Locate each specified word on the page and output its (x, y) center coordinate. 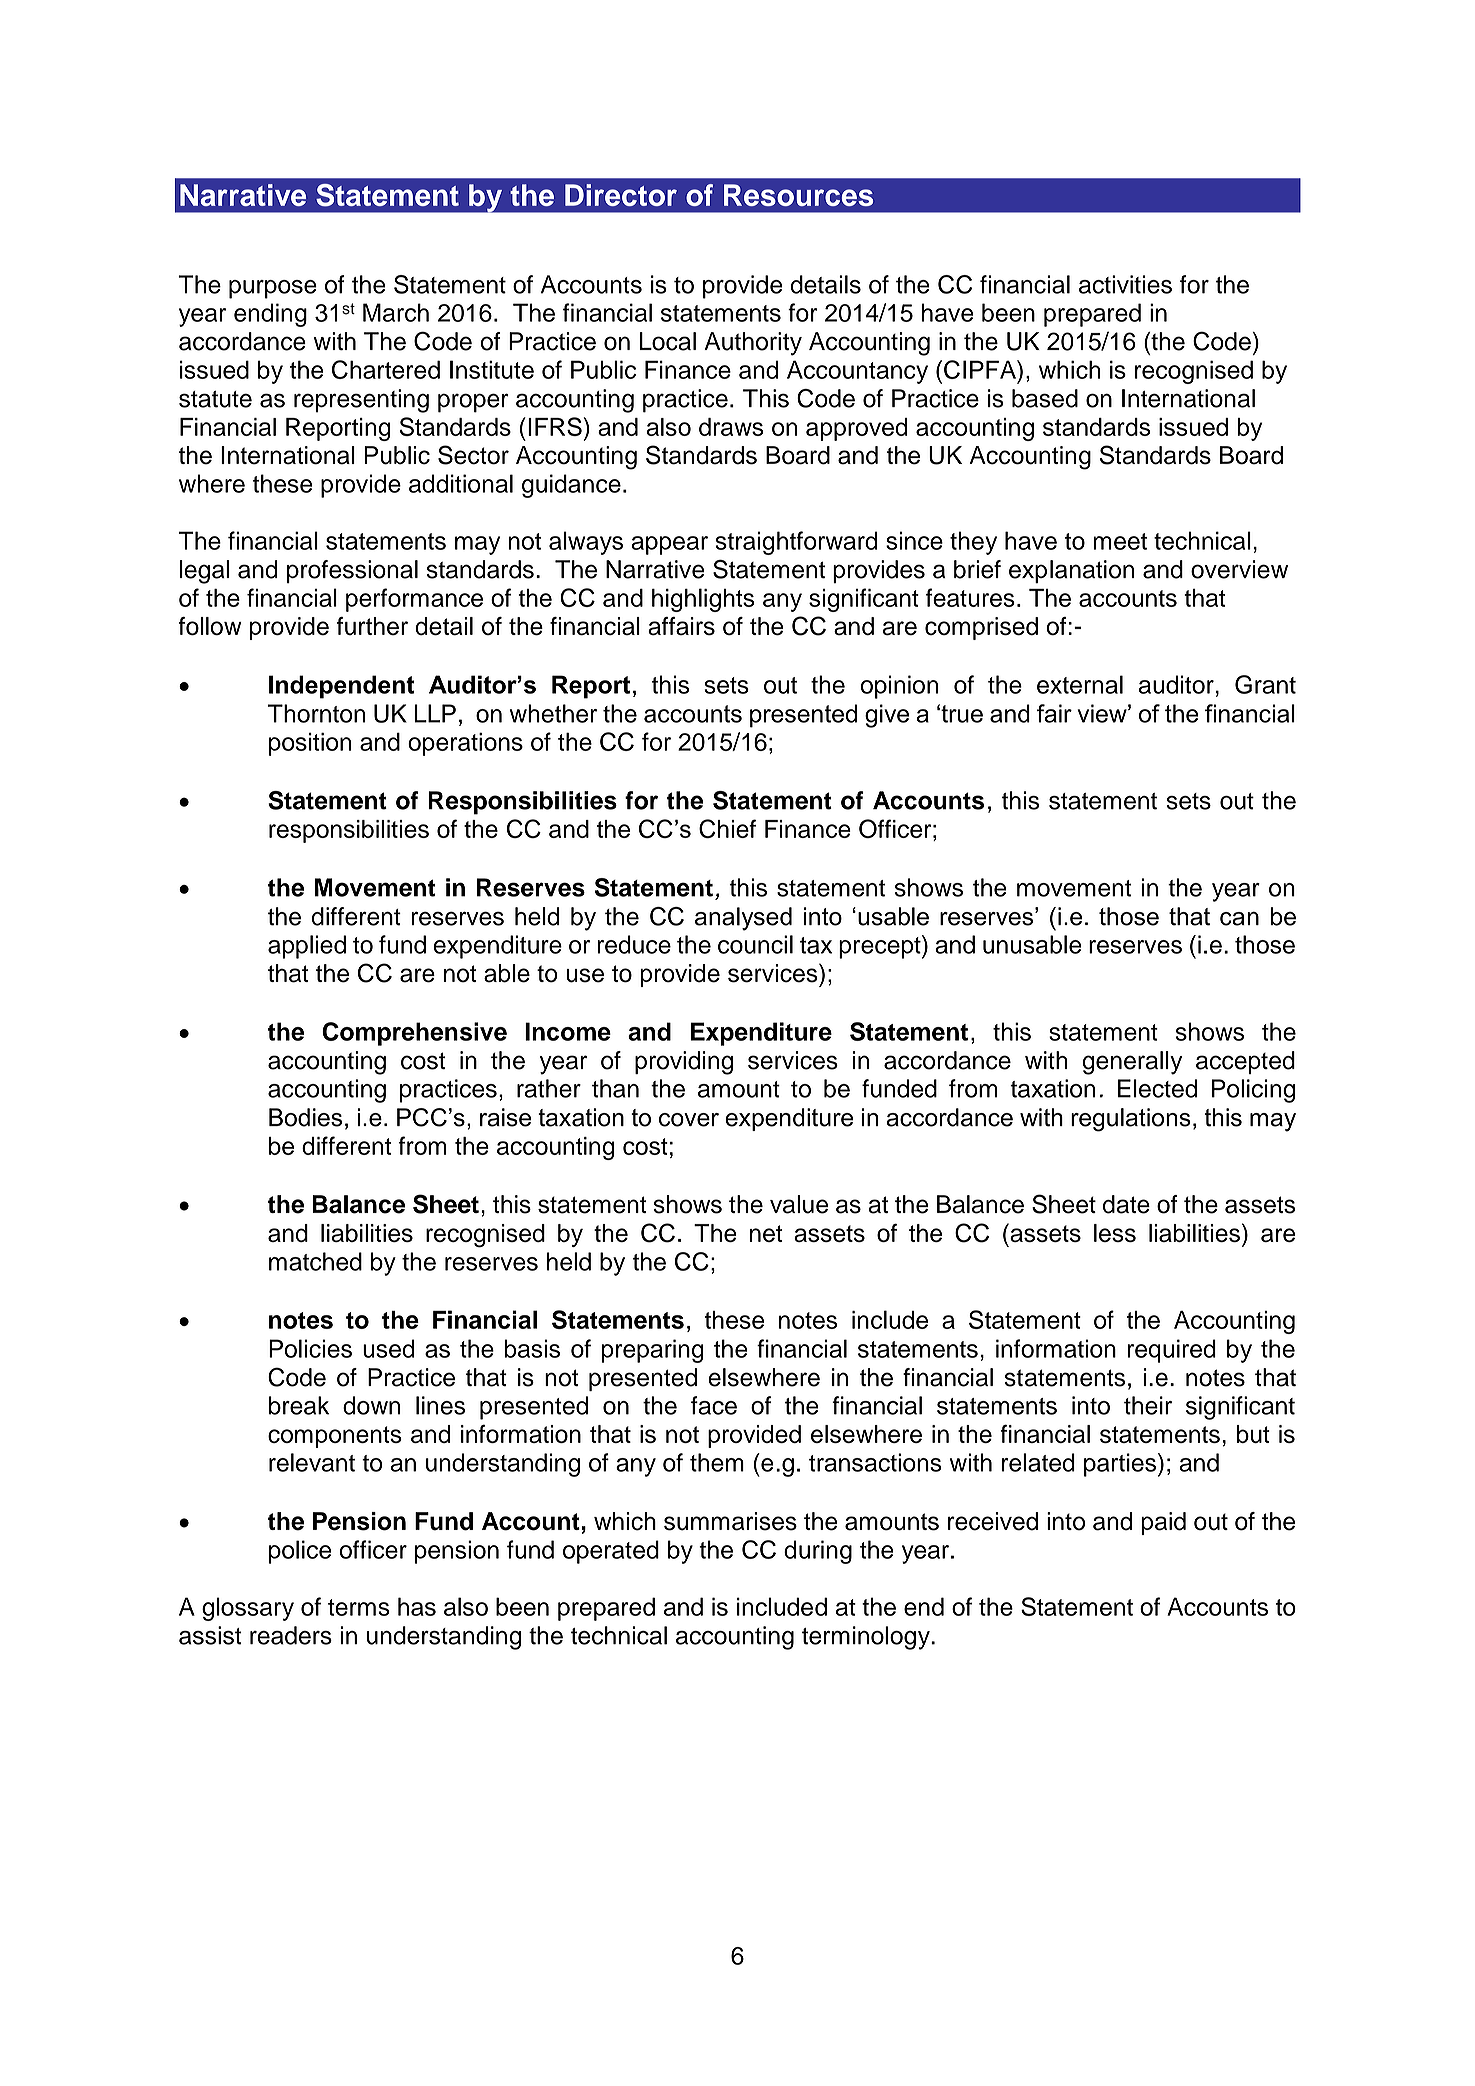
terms (359, 1607)
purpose (273, 289)
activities (1125, 284)
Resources (798, 195)
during (818, 1552)
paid (1163, 1523)
